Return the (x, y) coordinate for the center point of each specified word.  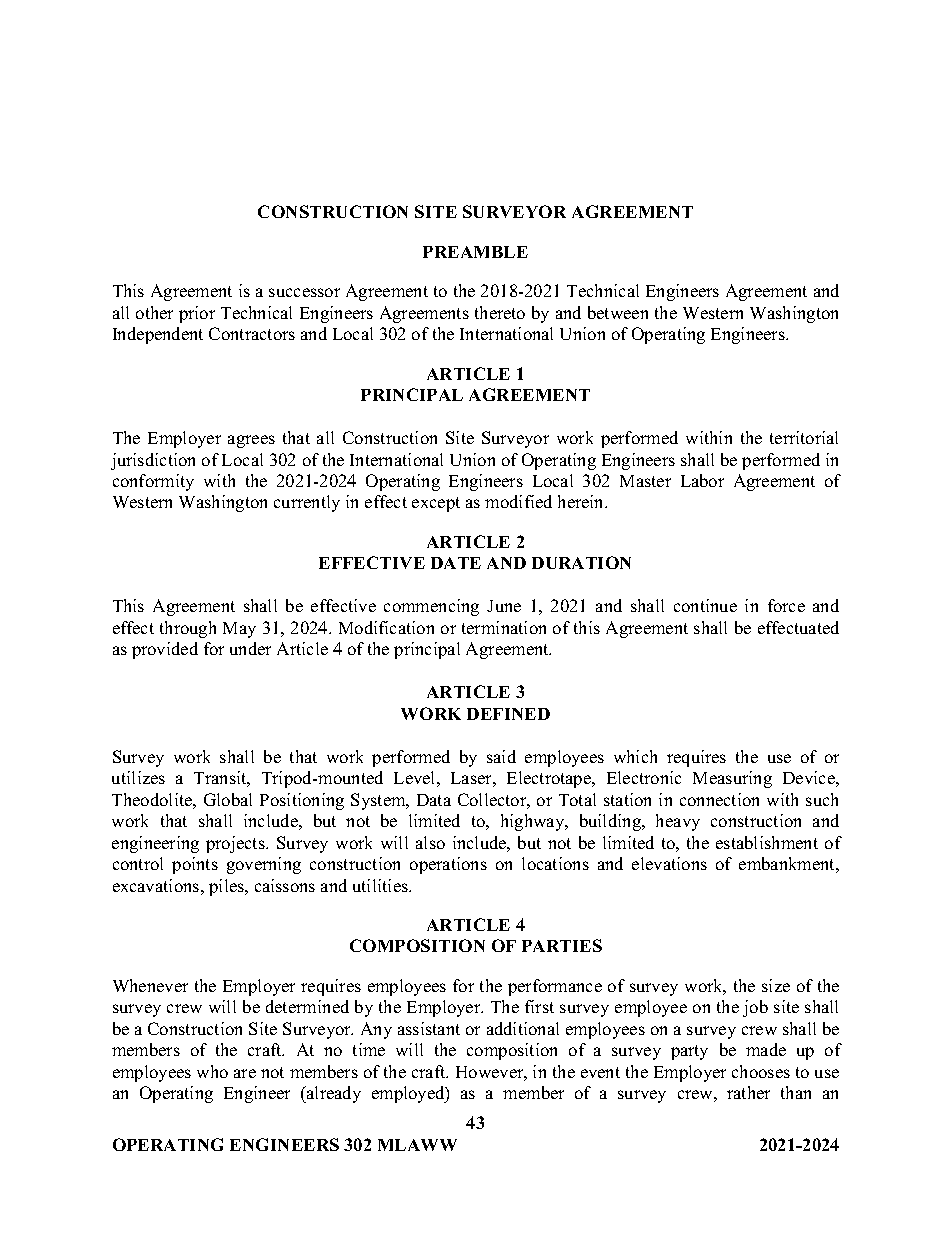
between (618, 312)
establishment (767, 842)
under (250, 648)
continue (705, 605)
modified (518, 501)
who (212, 1071)
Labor (702, 480)
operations (448, 865)
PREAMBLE (475, 252)
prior (197, 314)
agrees (251, 441)
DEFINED (508, 714)
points (195, 865)
